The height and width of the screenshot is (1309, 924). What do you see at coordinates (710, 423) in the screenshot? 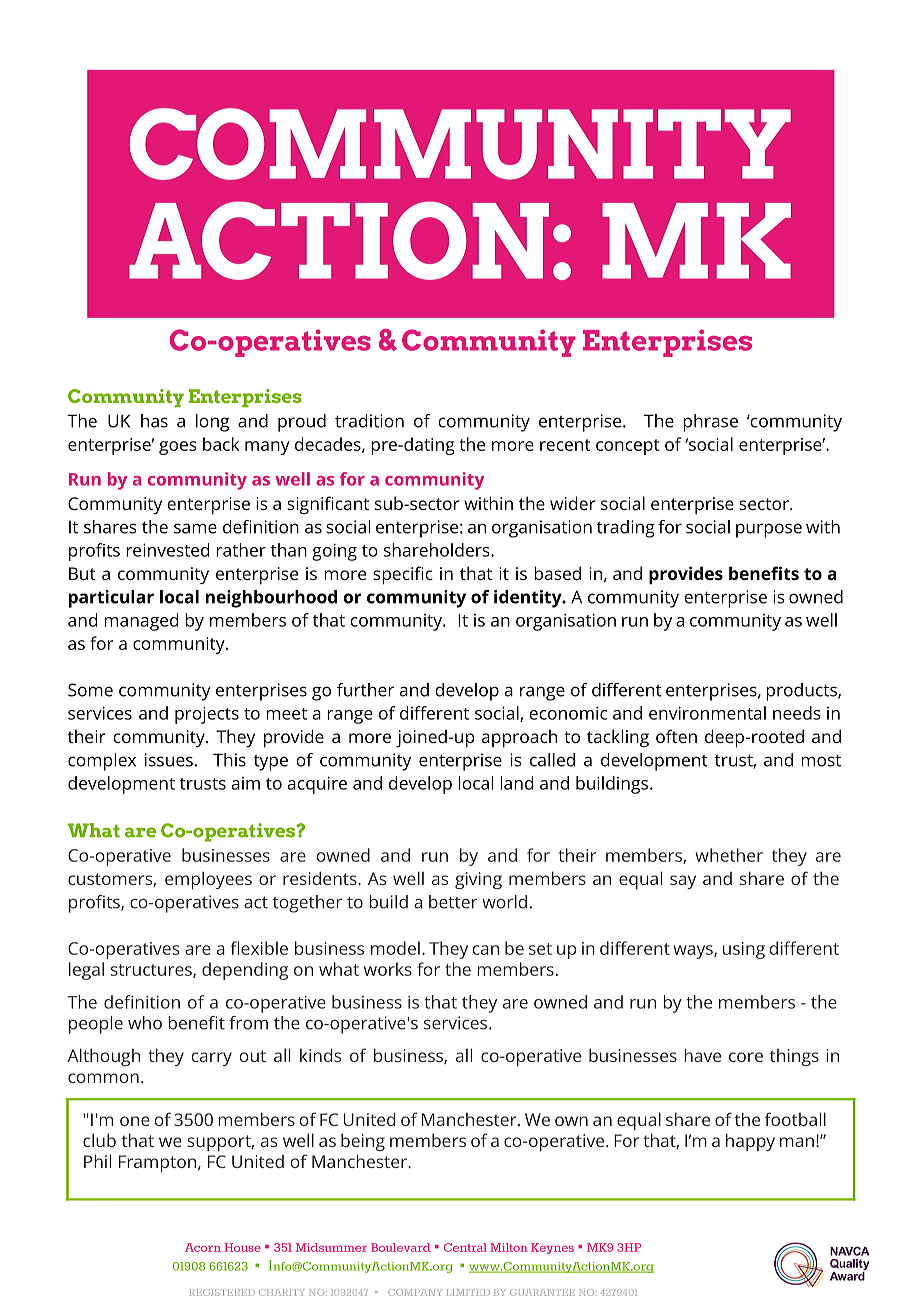
I see `phrase` at bounding box center [710, 423].
